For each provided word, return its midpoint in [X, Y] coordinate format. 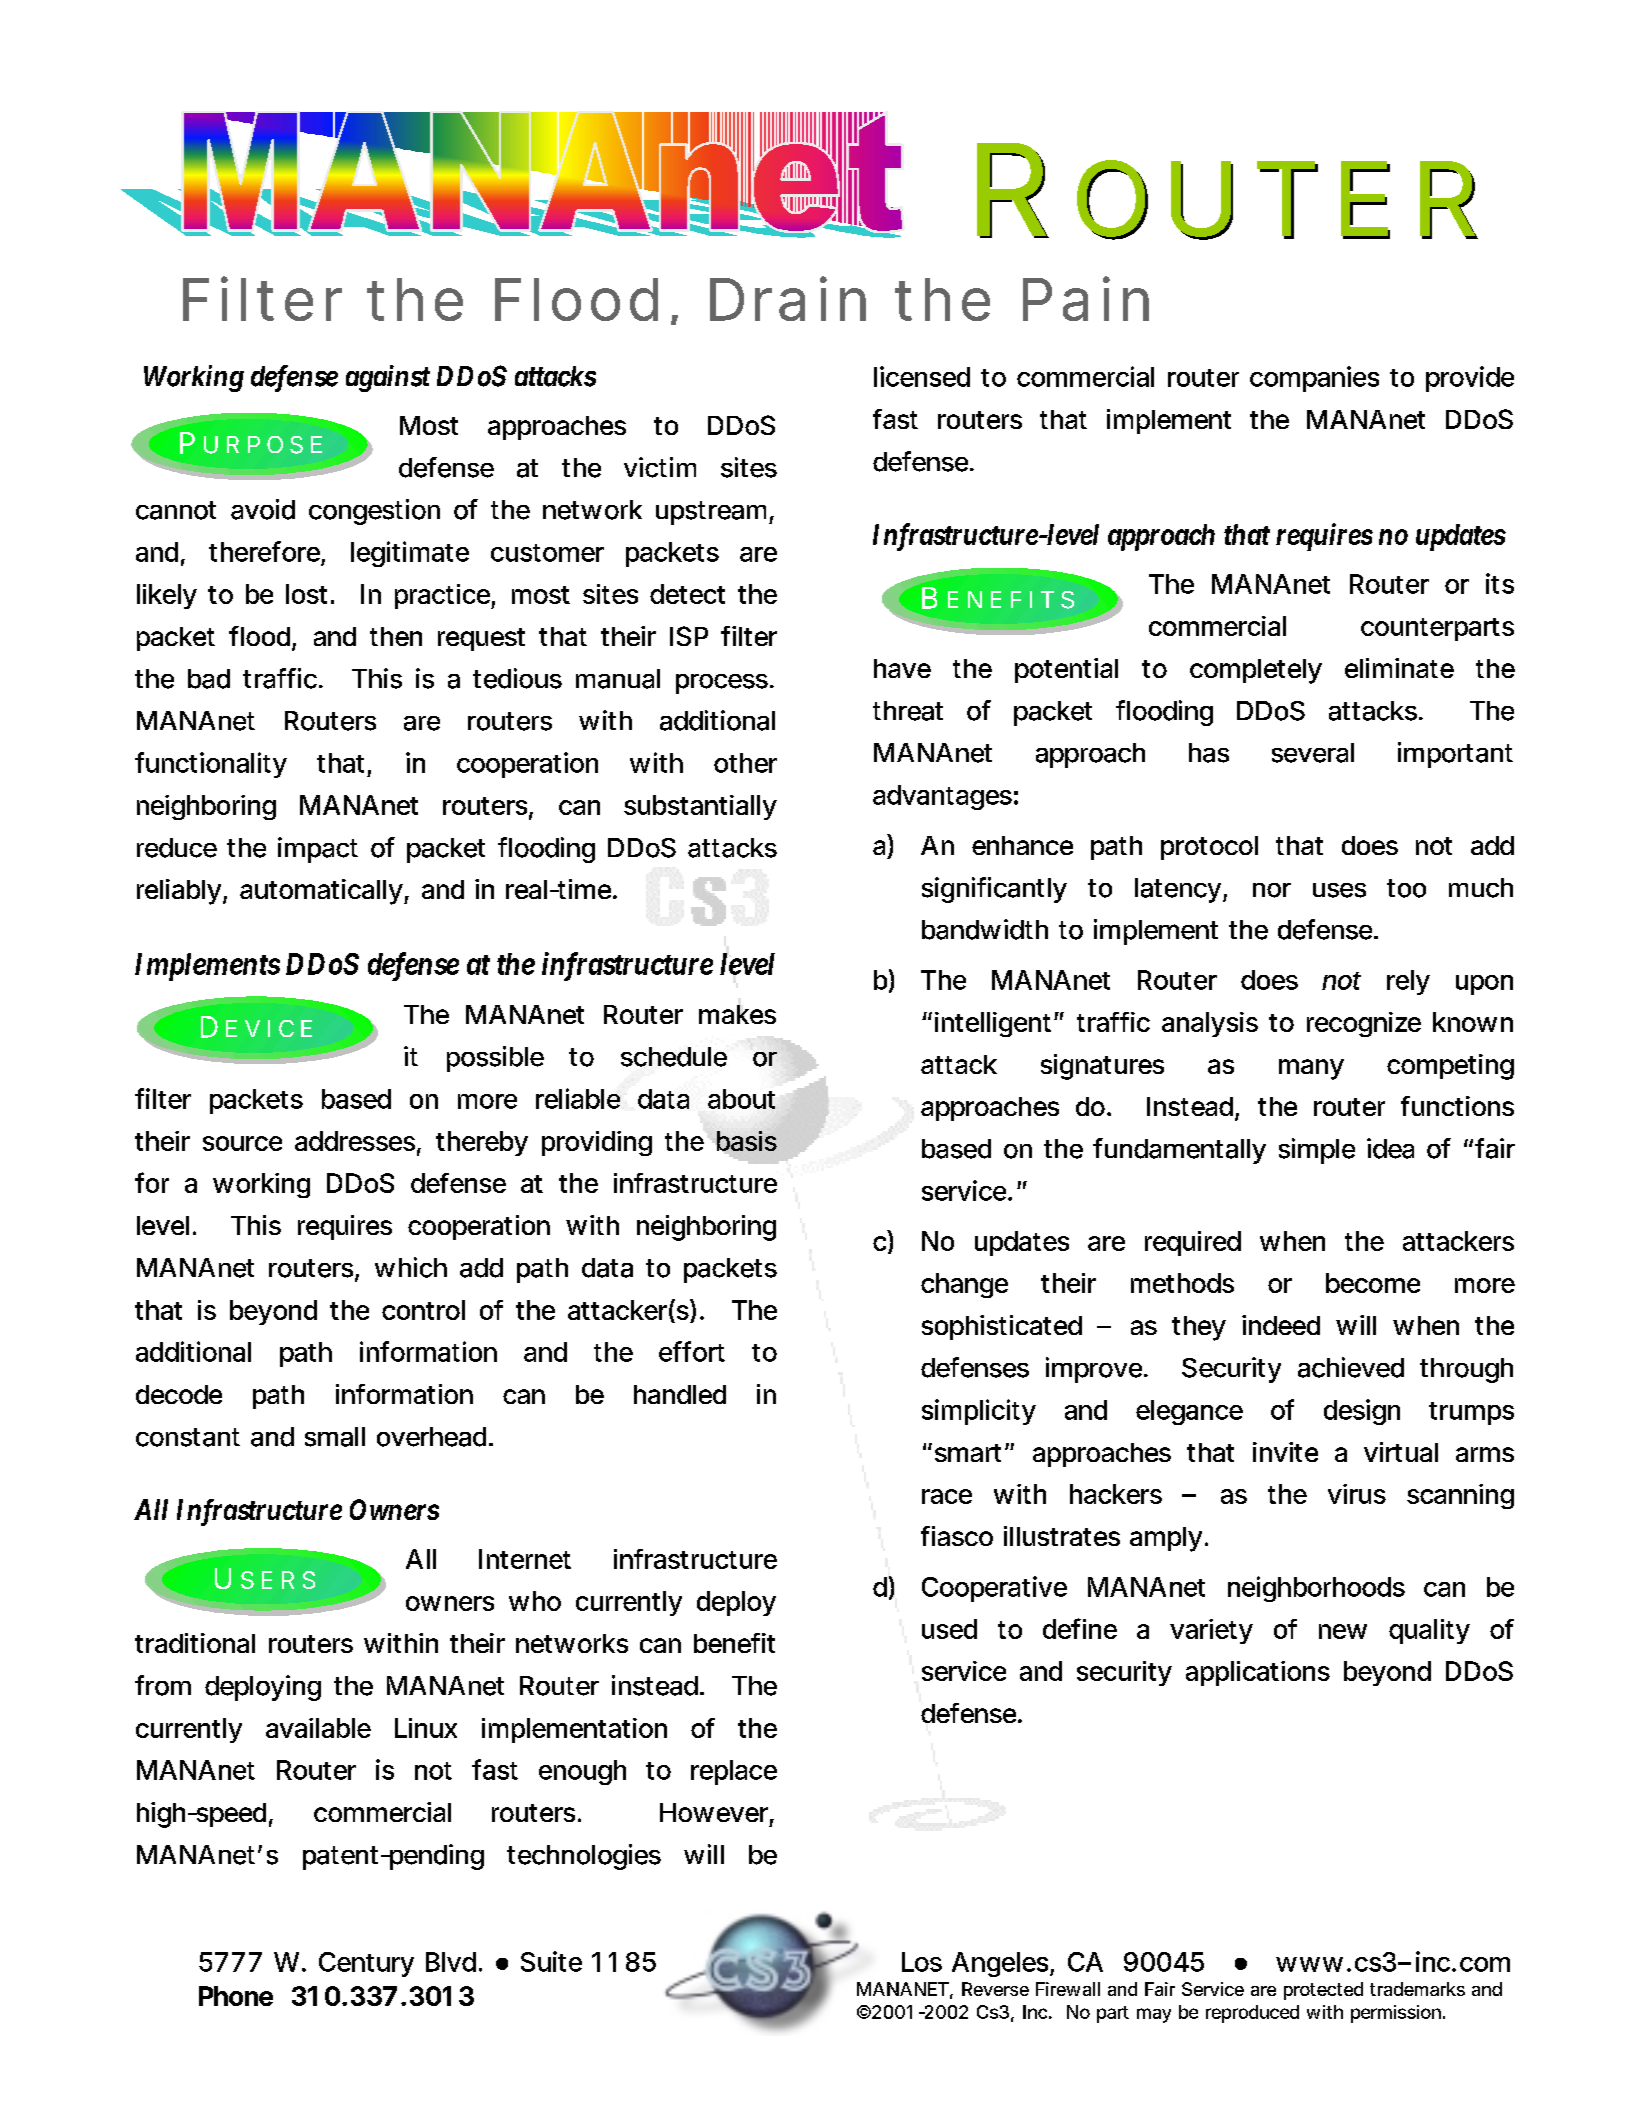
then [396, 636]
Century [366, 1964]
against [388, 378]
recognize [1364, 1024]
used [949, 1629]
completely [1256, 671]
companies [1314, 379]
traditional [195, 1643]
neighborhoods [1316, 1589]
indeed [1281, 1325]
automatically [324, 892]
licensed [922, 376]
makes [737, 1014]
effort [692, 1351]
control [423, 1310]
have [902, 668]
